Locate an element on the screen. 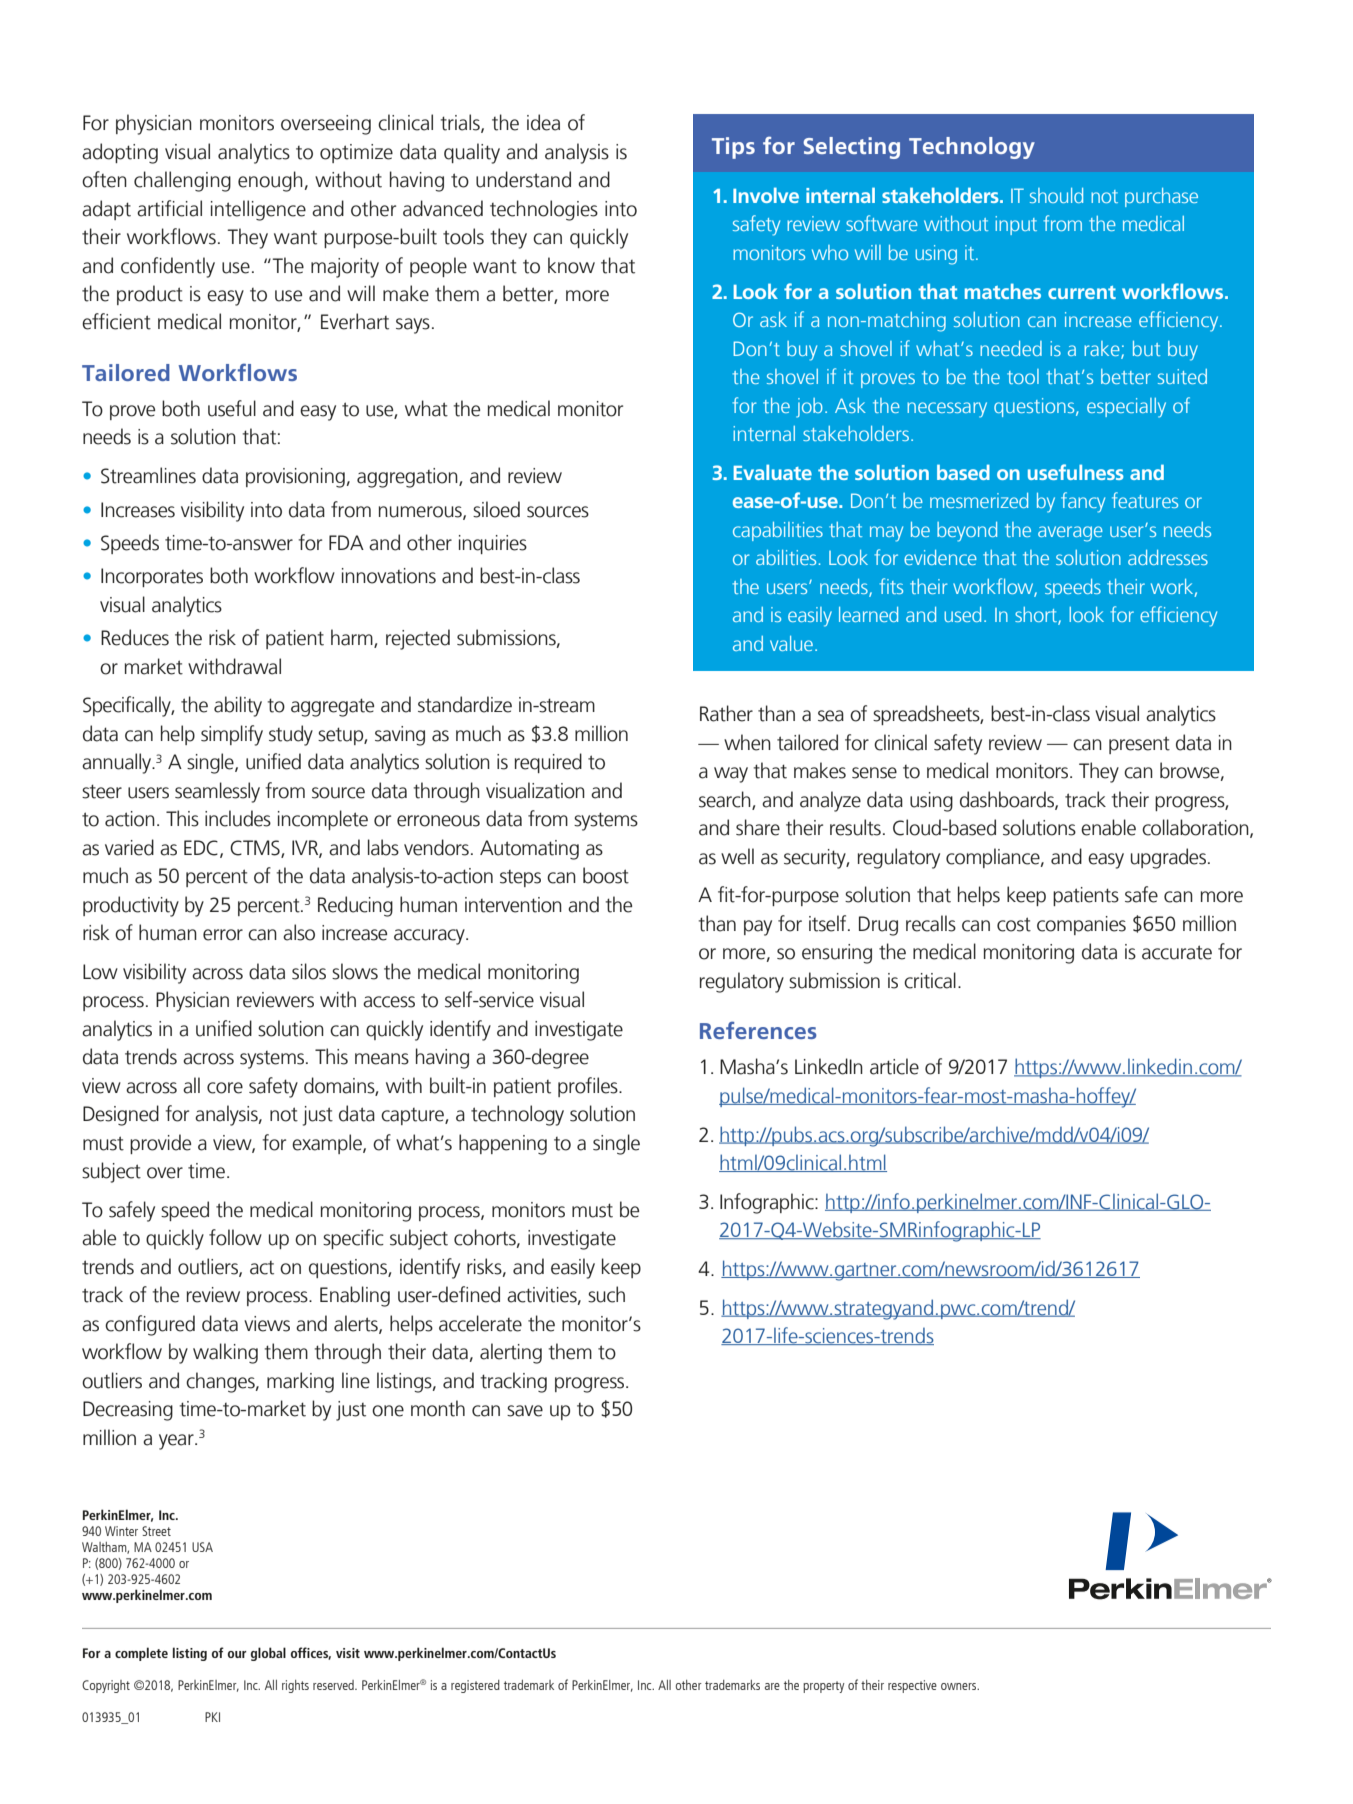  core is located at coordinates (225, 1088).
